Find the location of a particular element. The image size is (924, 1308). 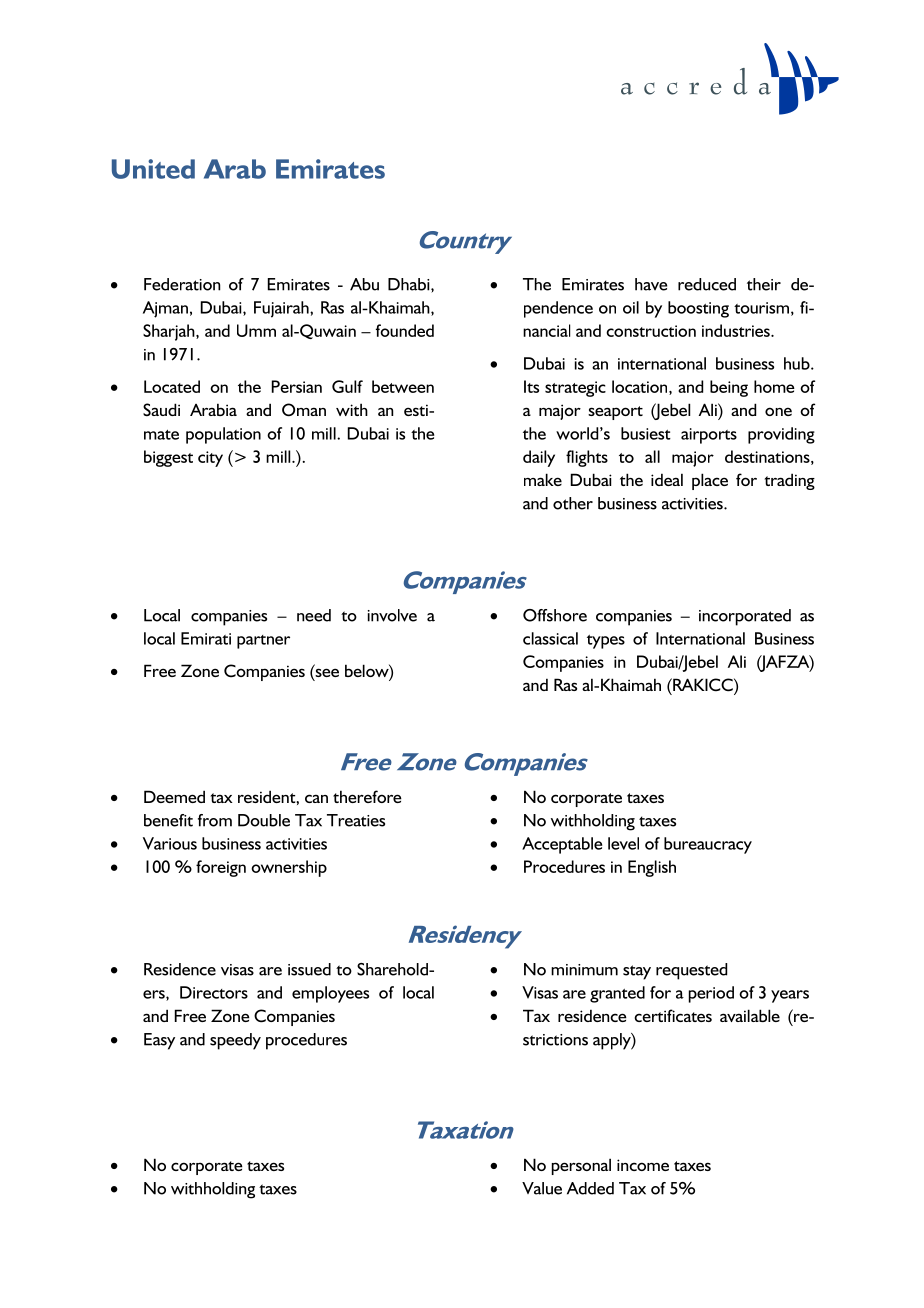

Abu is located at coordinates (364, 284).
